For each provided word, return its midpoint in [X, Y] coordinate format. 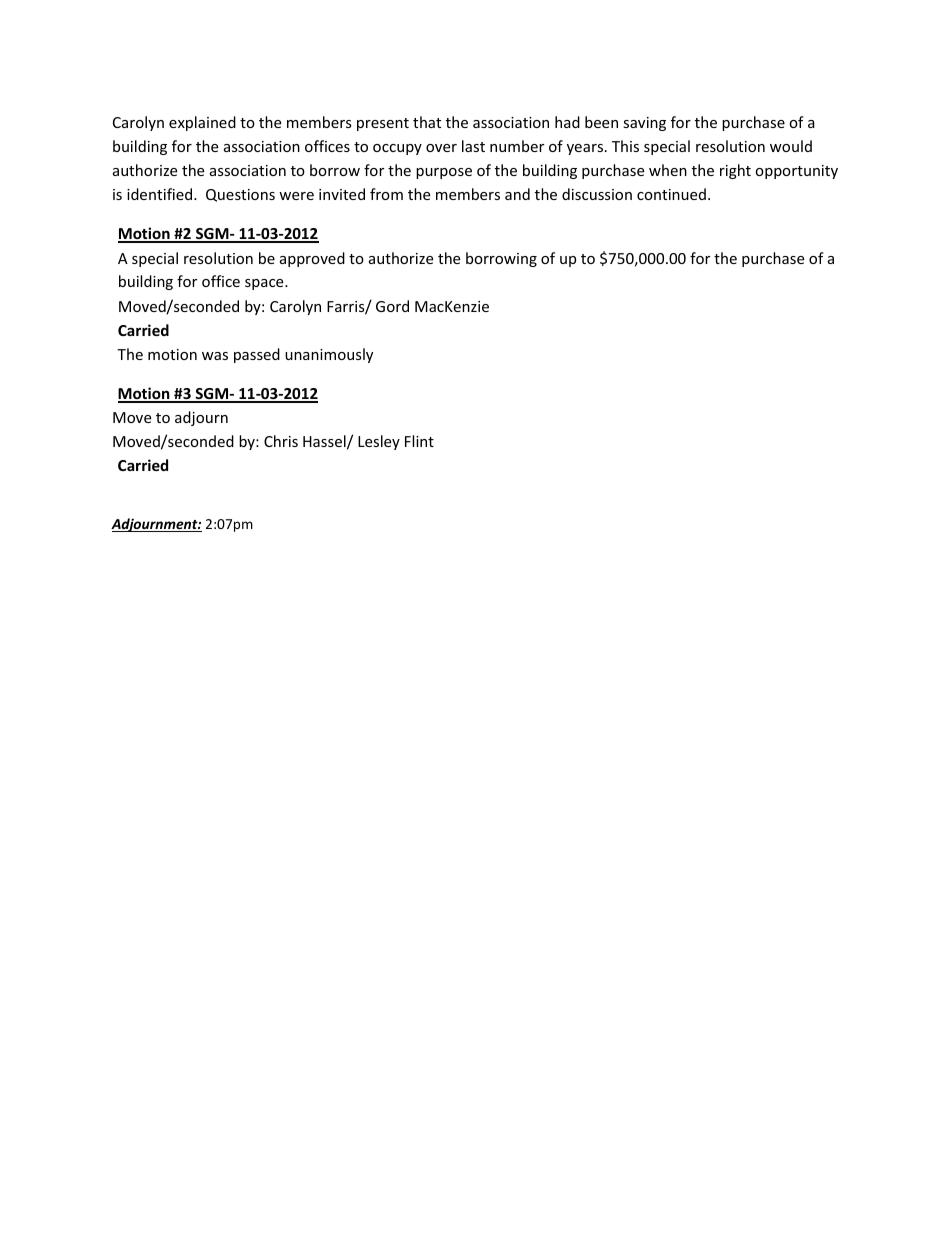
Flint [419, 441]
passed [257, 355]
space [265, 284]
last [473, 146]
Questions [240, 195]
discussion [597, 194]
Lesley [379, 442]
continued [671, 194]
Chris [281, 441]
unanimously [329, 355]
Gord [392, 306]
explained [202, 123]
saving [644, 124]
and [517, 194]
